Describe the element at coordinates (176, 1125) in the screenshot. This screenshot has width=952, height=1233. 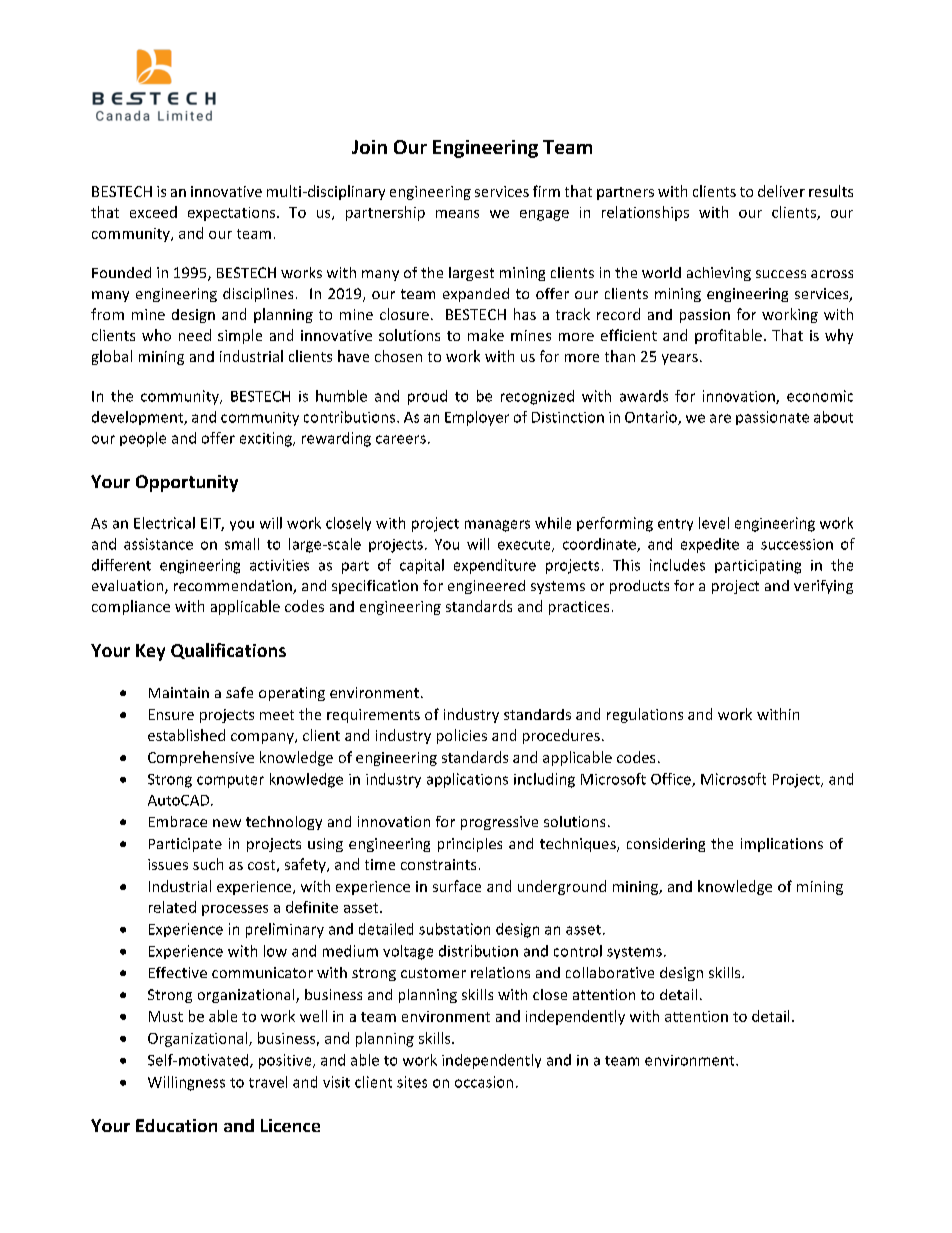
I see `Education` at that location.
